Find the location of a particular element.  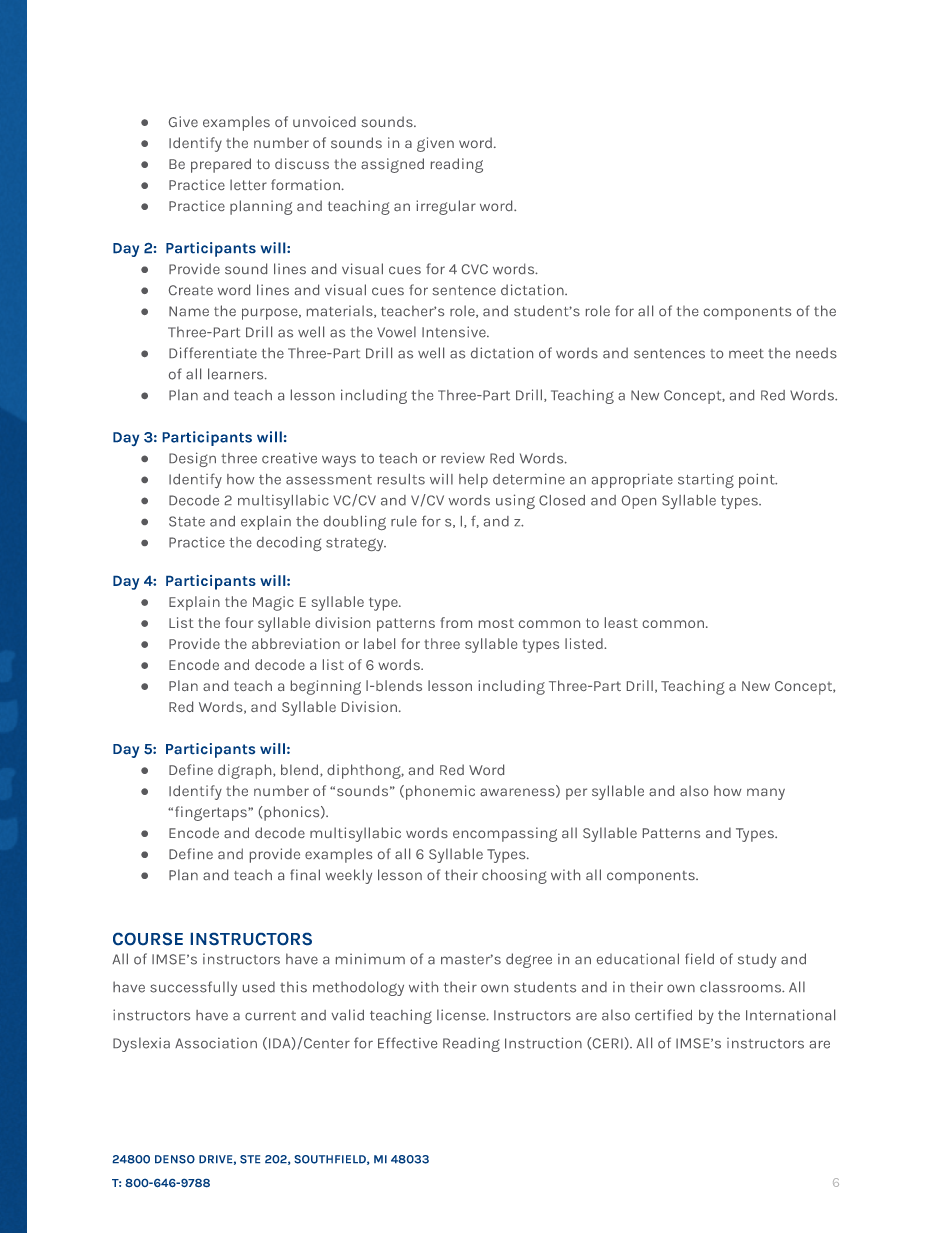

using is located at coordinates (515, 501).
